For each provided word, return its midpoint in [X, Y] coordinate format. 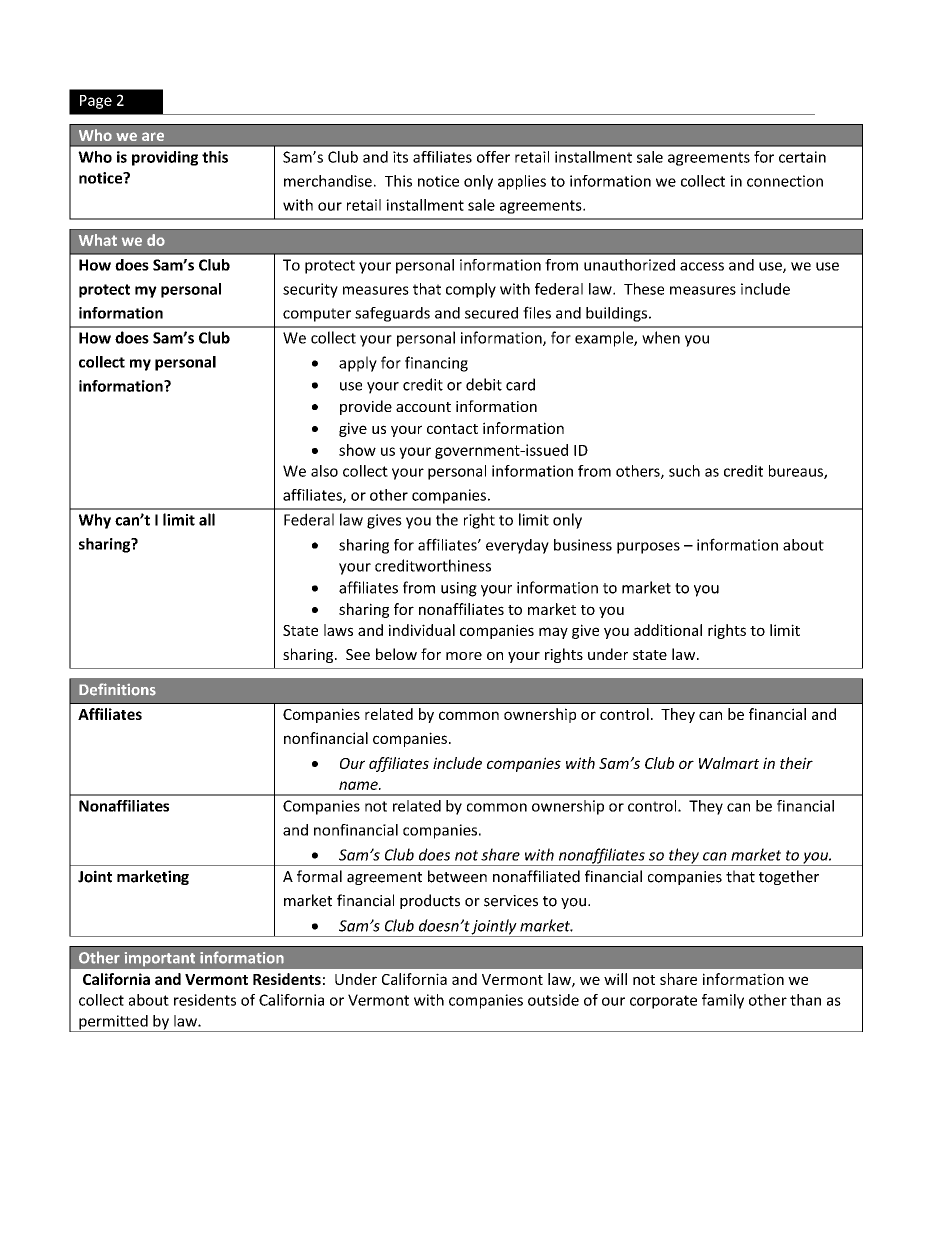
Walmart [729, 763]
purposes [648, 548]
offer [493, 157]
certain [802, 157]
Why [95, 521]
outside [553, 1000]
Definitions [117, 689]
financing [436, 364]
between [457, 876]
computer [317, 315]
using [459, 589]
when [661, 337]
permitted [113, 1023]
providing [165, 158]
